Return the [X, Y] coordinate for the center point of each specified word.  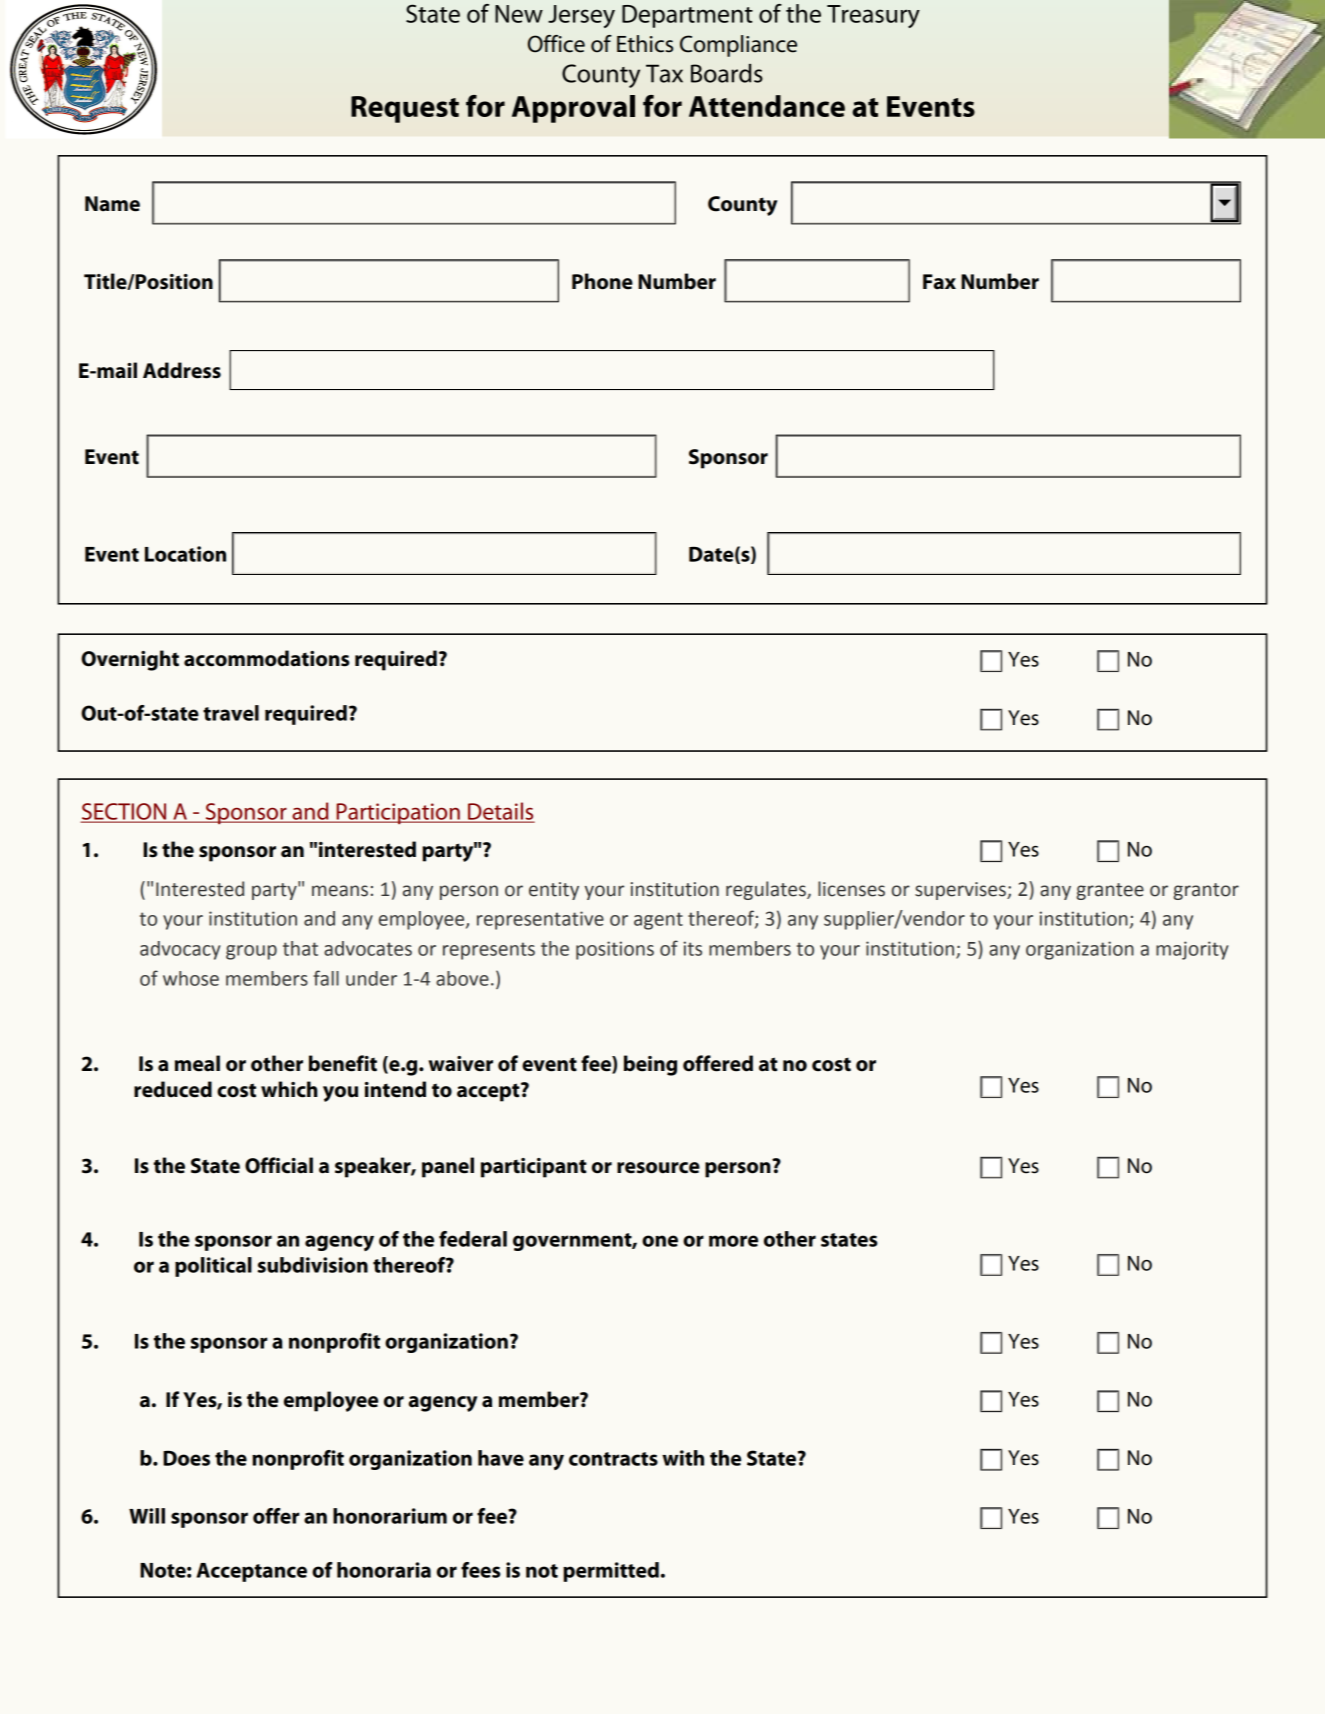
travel [231, 713]
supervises [961, 891]
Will [147, 1516]
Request [405, 109]
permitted [611, 1572]
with [683, 1458]
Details [500, 812]
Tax [664, 73]
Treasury [873, 16]
